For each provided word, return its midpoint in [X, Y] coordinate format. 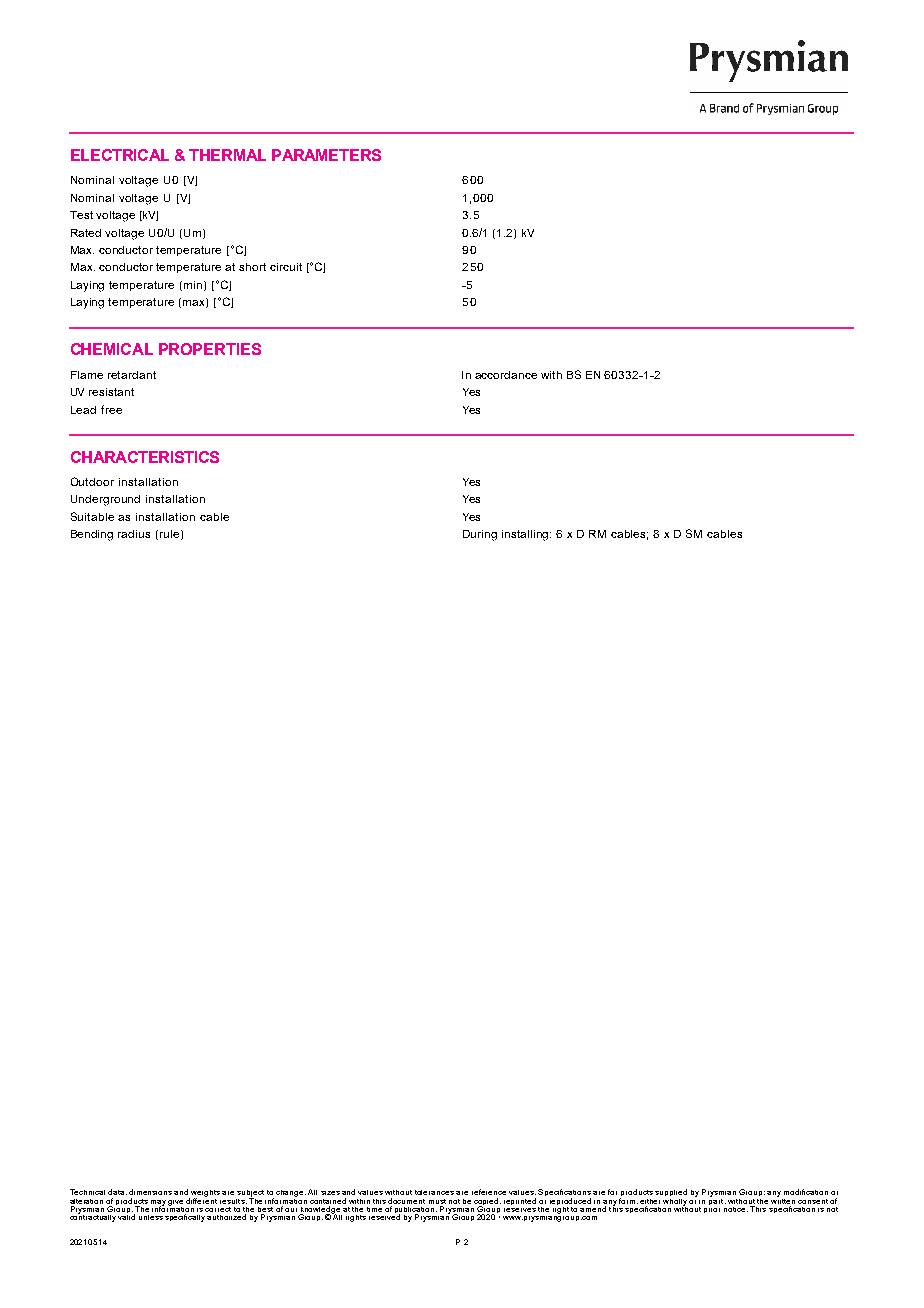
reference [489, 1192]
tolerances [434, 1192]
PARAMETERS [326, 155]
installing [526, 535]
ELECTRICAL [120, 155]
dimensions [150, 1192]
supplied [671, 1192]
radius [134, 534]
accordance [506, 375]
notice [735, 1207]
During [480, 535]
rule [171, 535]
